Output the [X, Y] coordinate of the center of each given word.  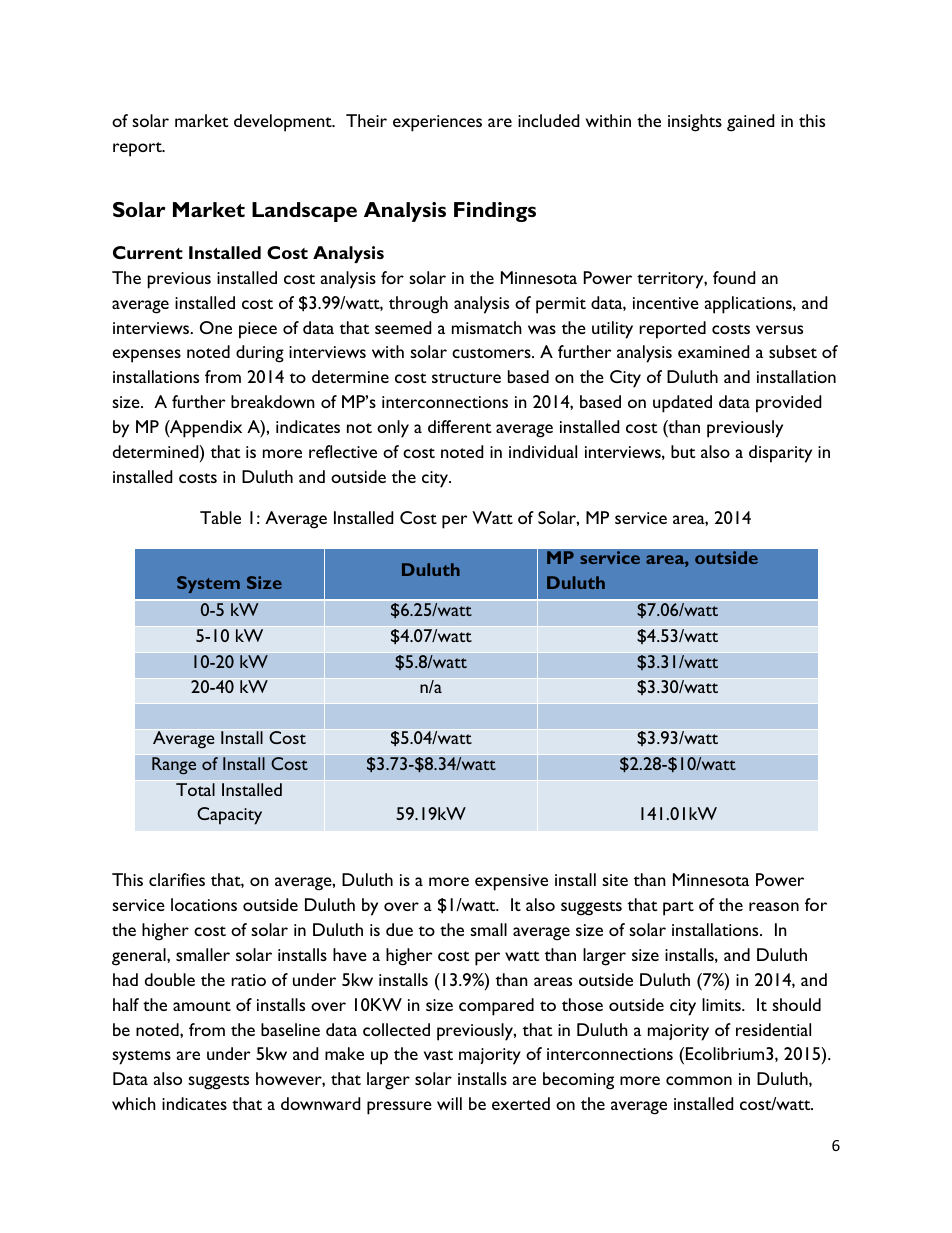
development [284, 123]
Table [220, 517]
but [683, 451]
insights [695, 123]
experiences [437, 123]
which [134, 1103]
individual [543, 451]
